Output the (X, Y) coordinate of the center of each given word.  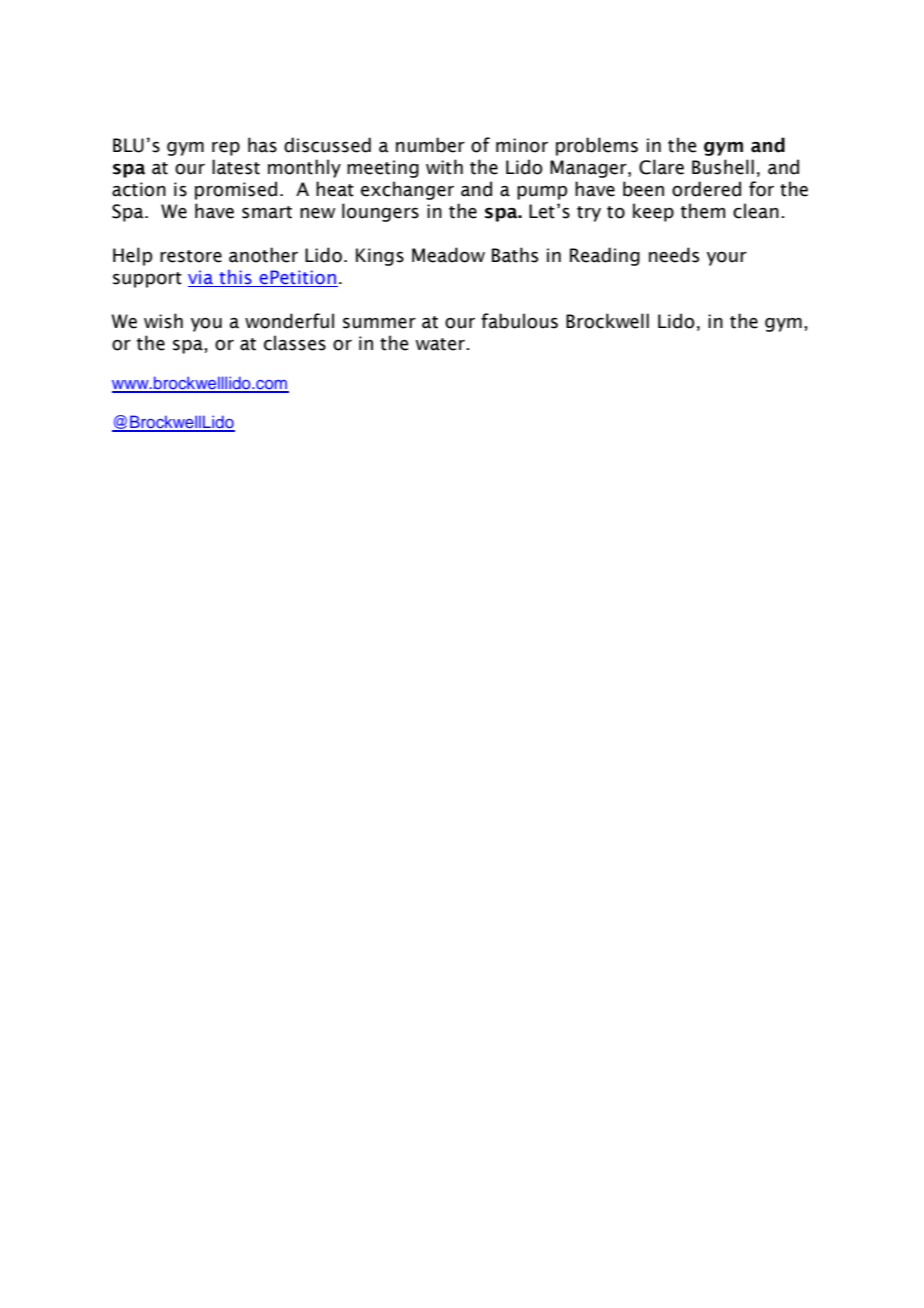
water (441, 344)
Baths (515, 255)
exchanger (407, 190)
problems (597, 146)
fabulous (519, 321)
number (430, 145)
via (201, 278)
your (727, 259)
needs (674, 255)
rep (226, 149)
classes (295, 343)
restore (191, 256)
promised (236, 190)
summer (379, 323)
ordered (706, 189)
